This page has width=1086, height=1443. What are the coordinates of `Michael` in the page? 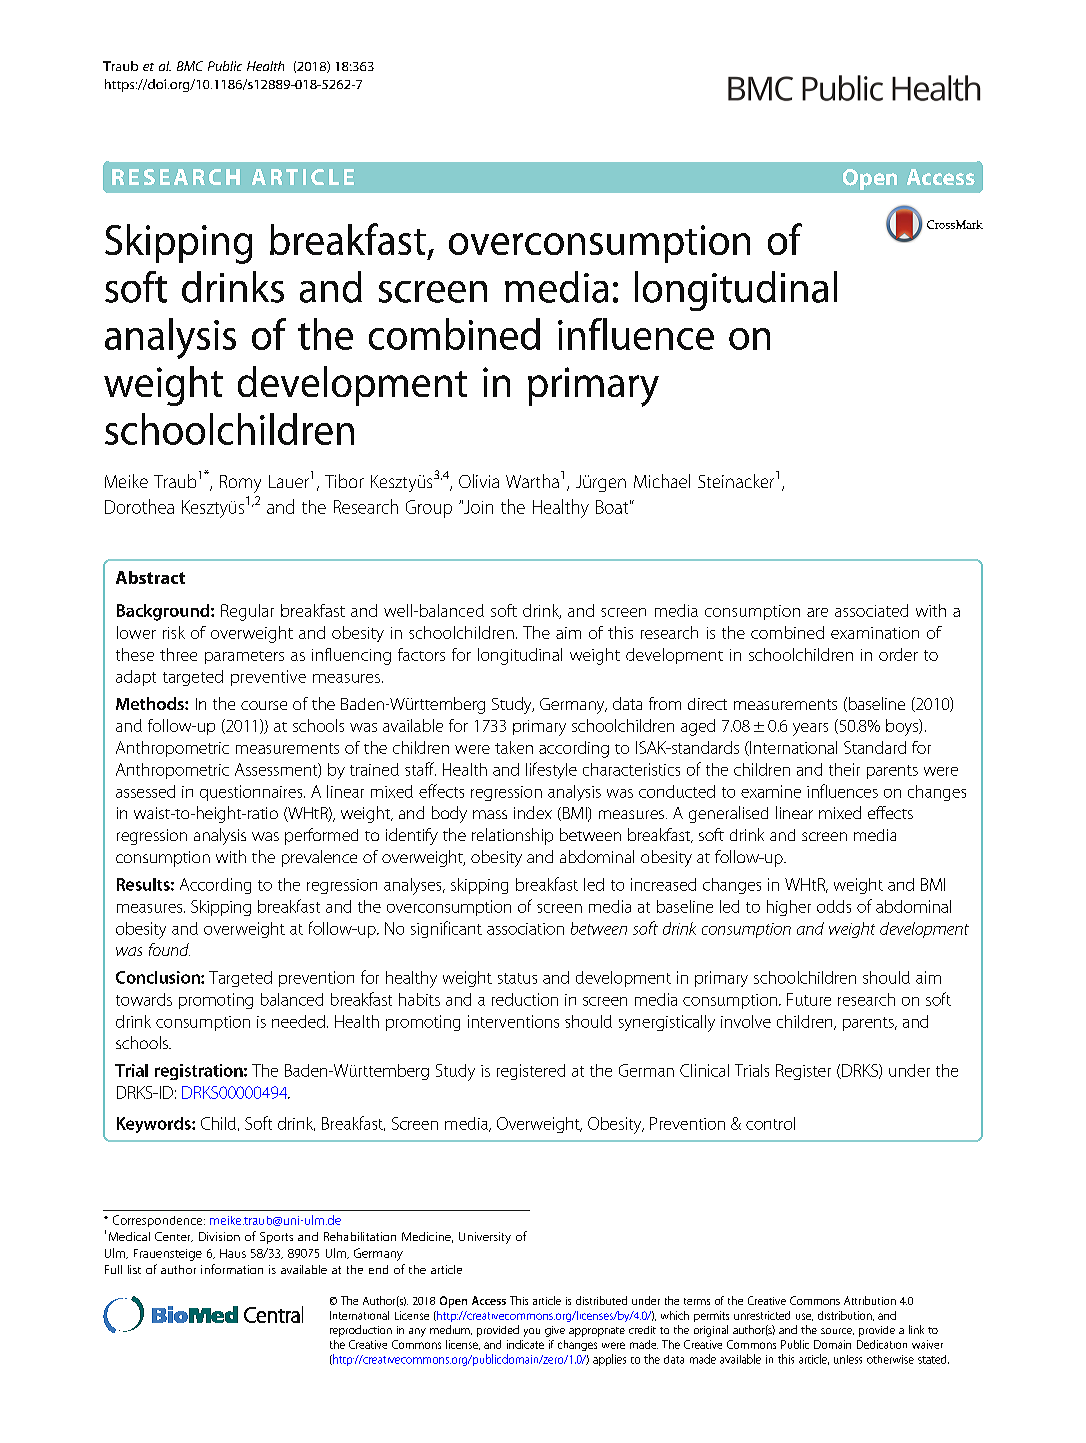 It's located at (662, 481).
